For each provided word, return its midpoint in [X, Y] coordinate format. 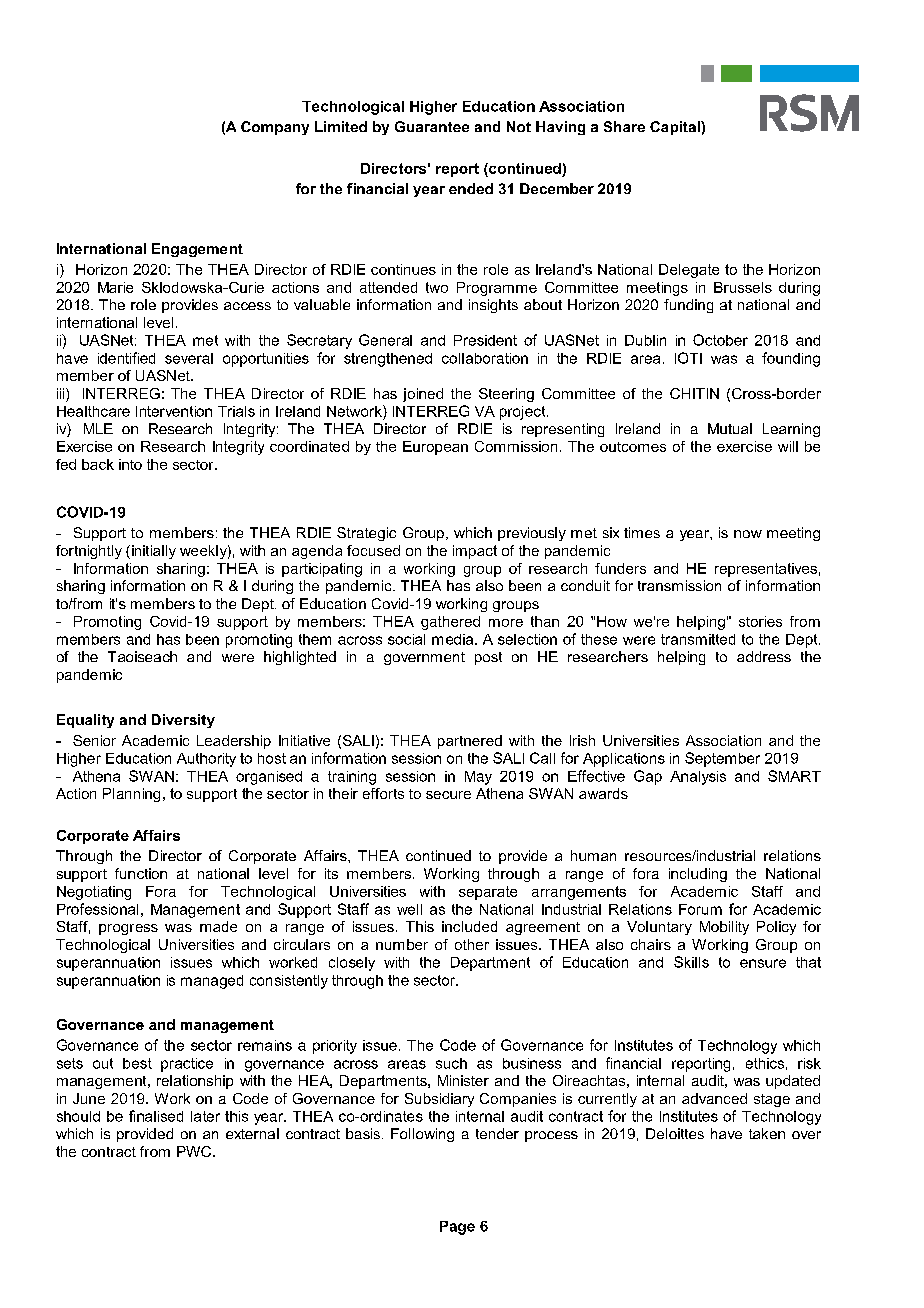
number [402, 944]
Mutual [730, 428]
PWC [194, 1151]
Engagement [197, 250]
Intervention [174, 411]
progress [128, 929]
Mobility [724, 928]
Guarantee [432, 126]
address [764, 656]
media [452, 639]
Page [457, 1228]
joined [423, 395]
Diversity [183, 721]
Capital [676, 128]
